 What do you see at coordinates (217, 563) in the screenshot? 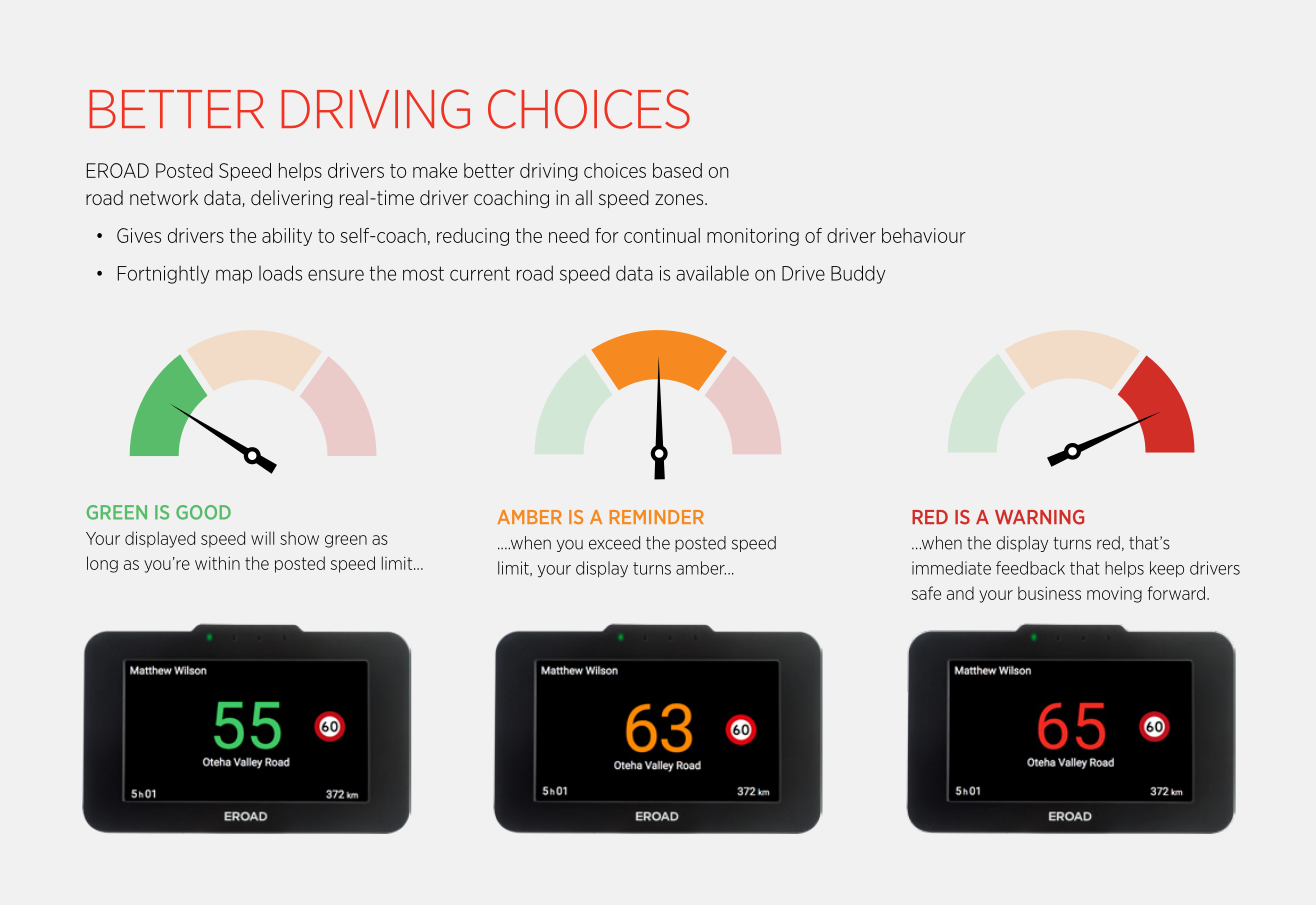
I see `within` at bounding box center [217, 563].
